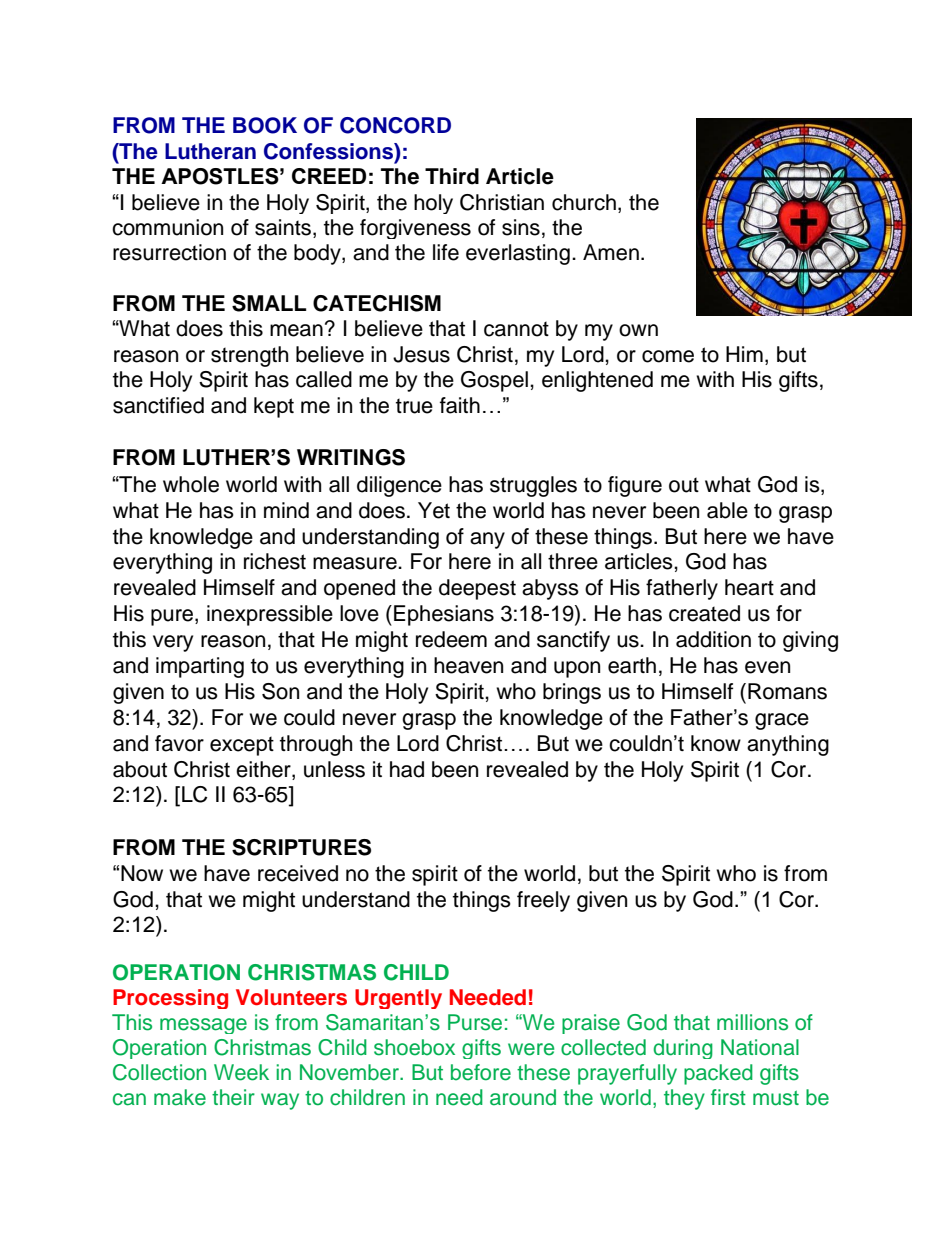 The height and width of the page is (1233, 952). I want to click on able, so click(727, 510).
